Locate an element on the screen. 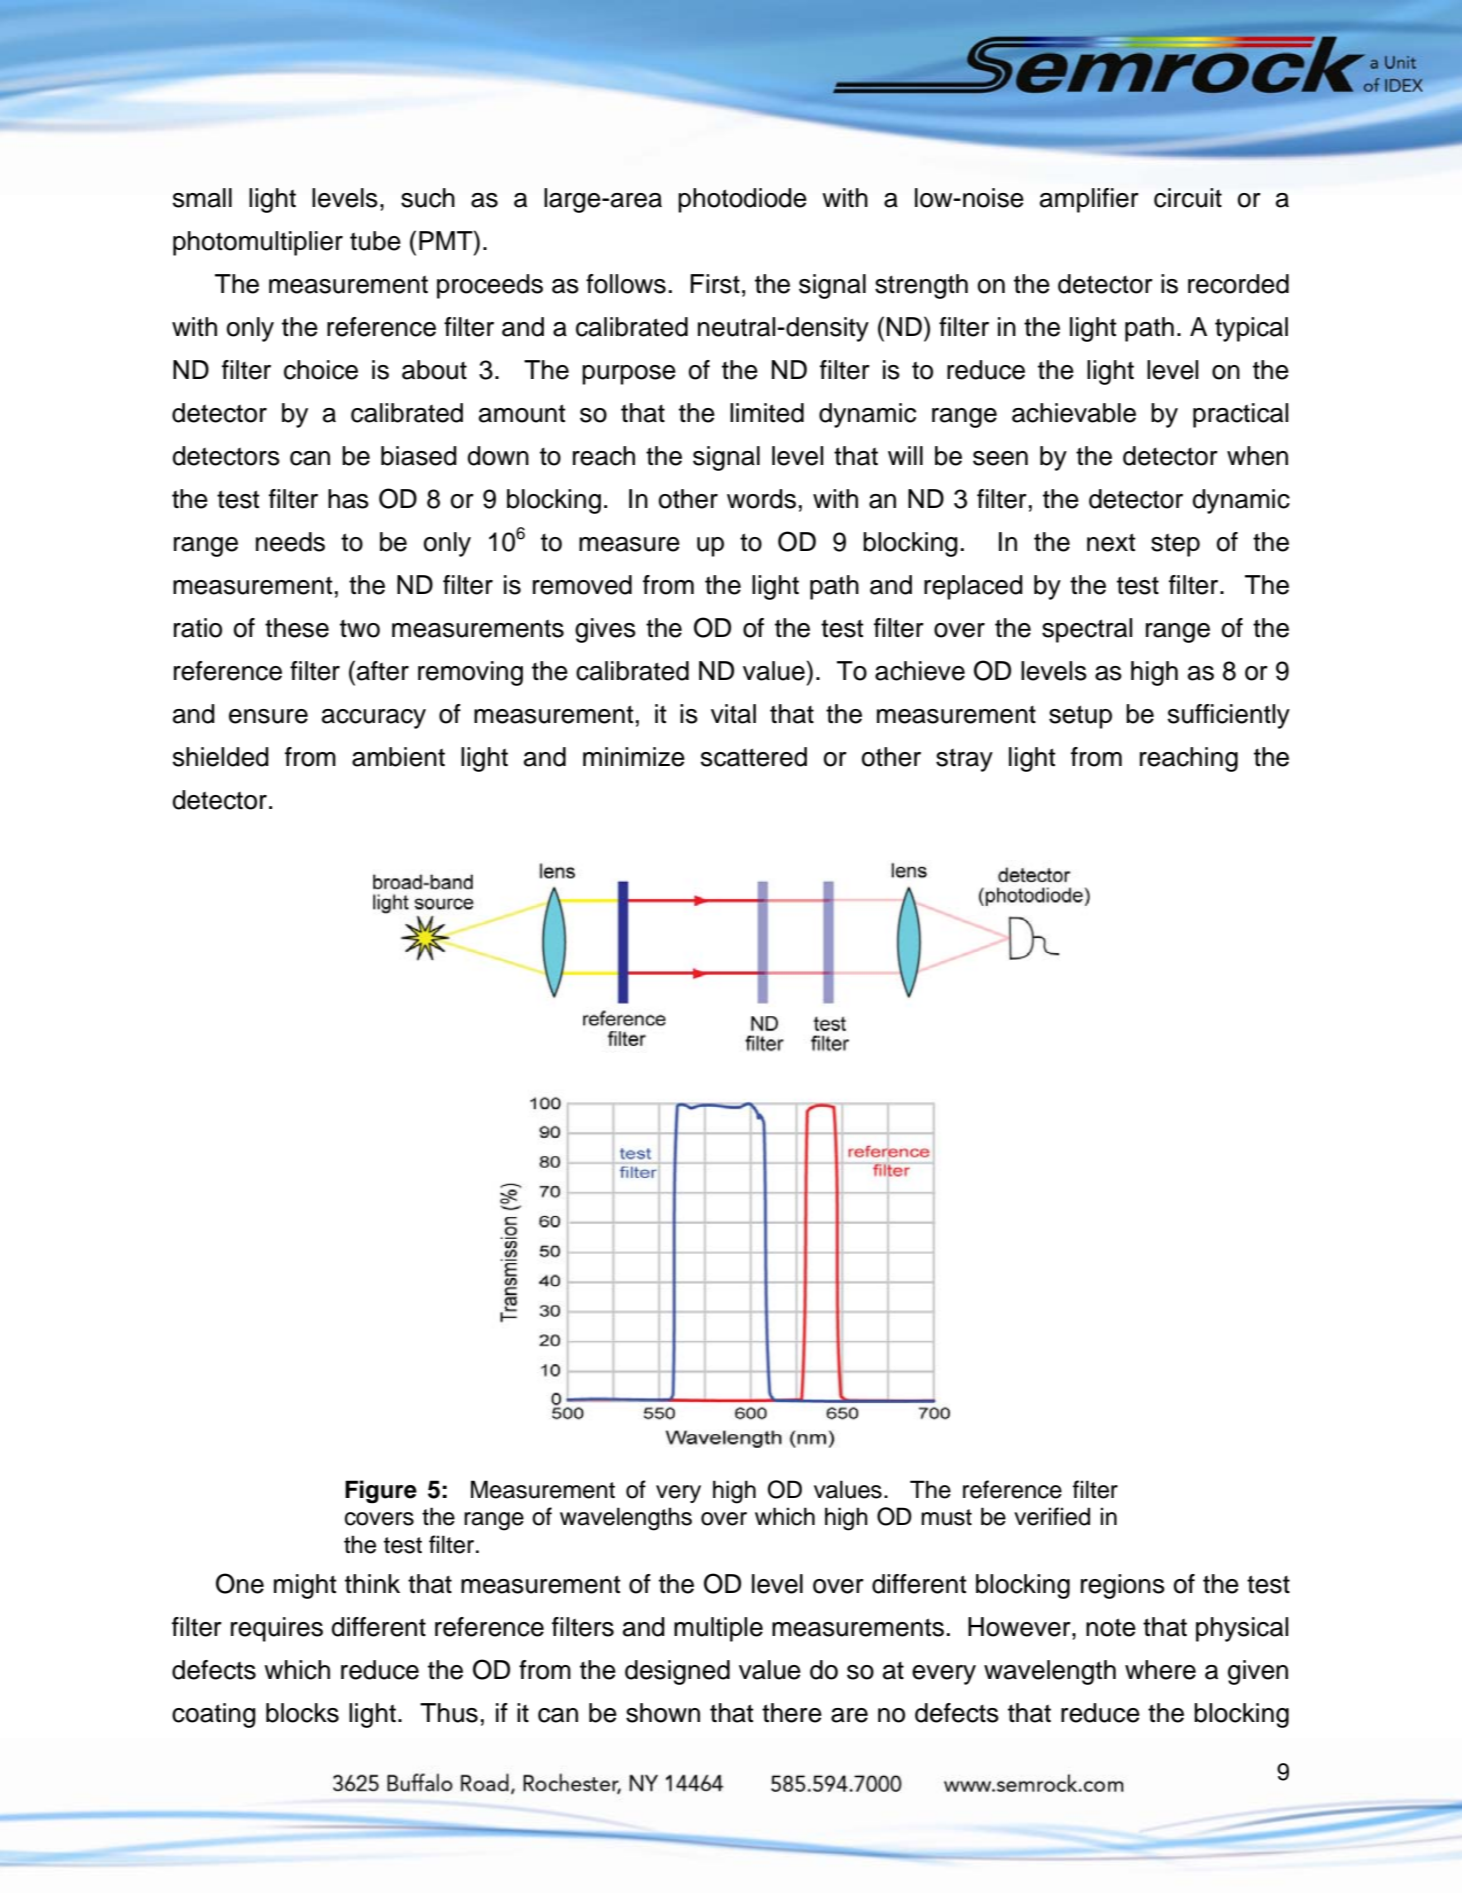 The height and width of the screenshot is (1893, 1462). amplifier is located at coordinates (1089, 200).
